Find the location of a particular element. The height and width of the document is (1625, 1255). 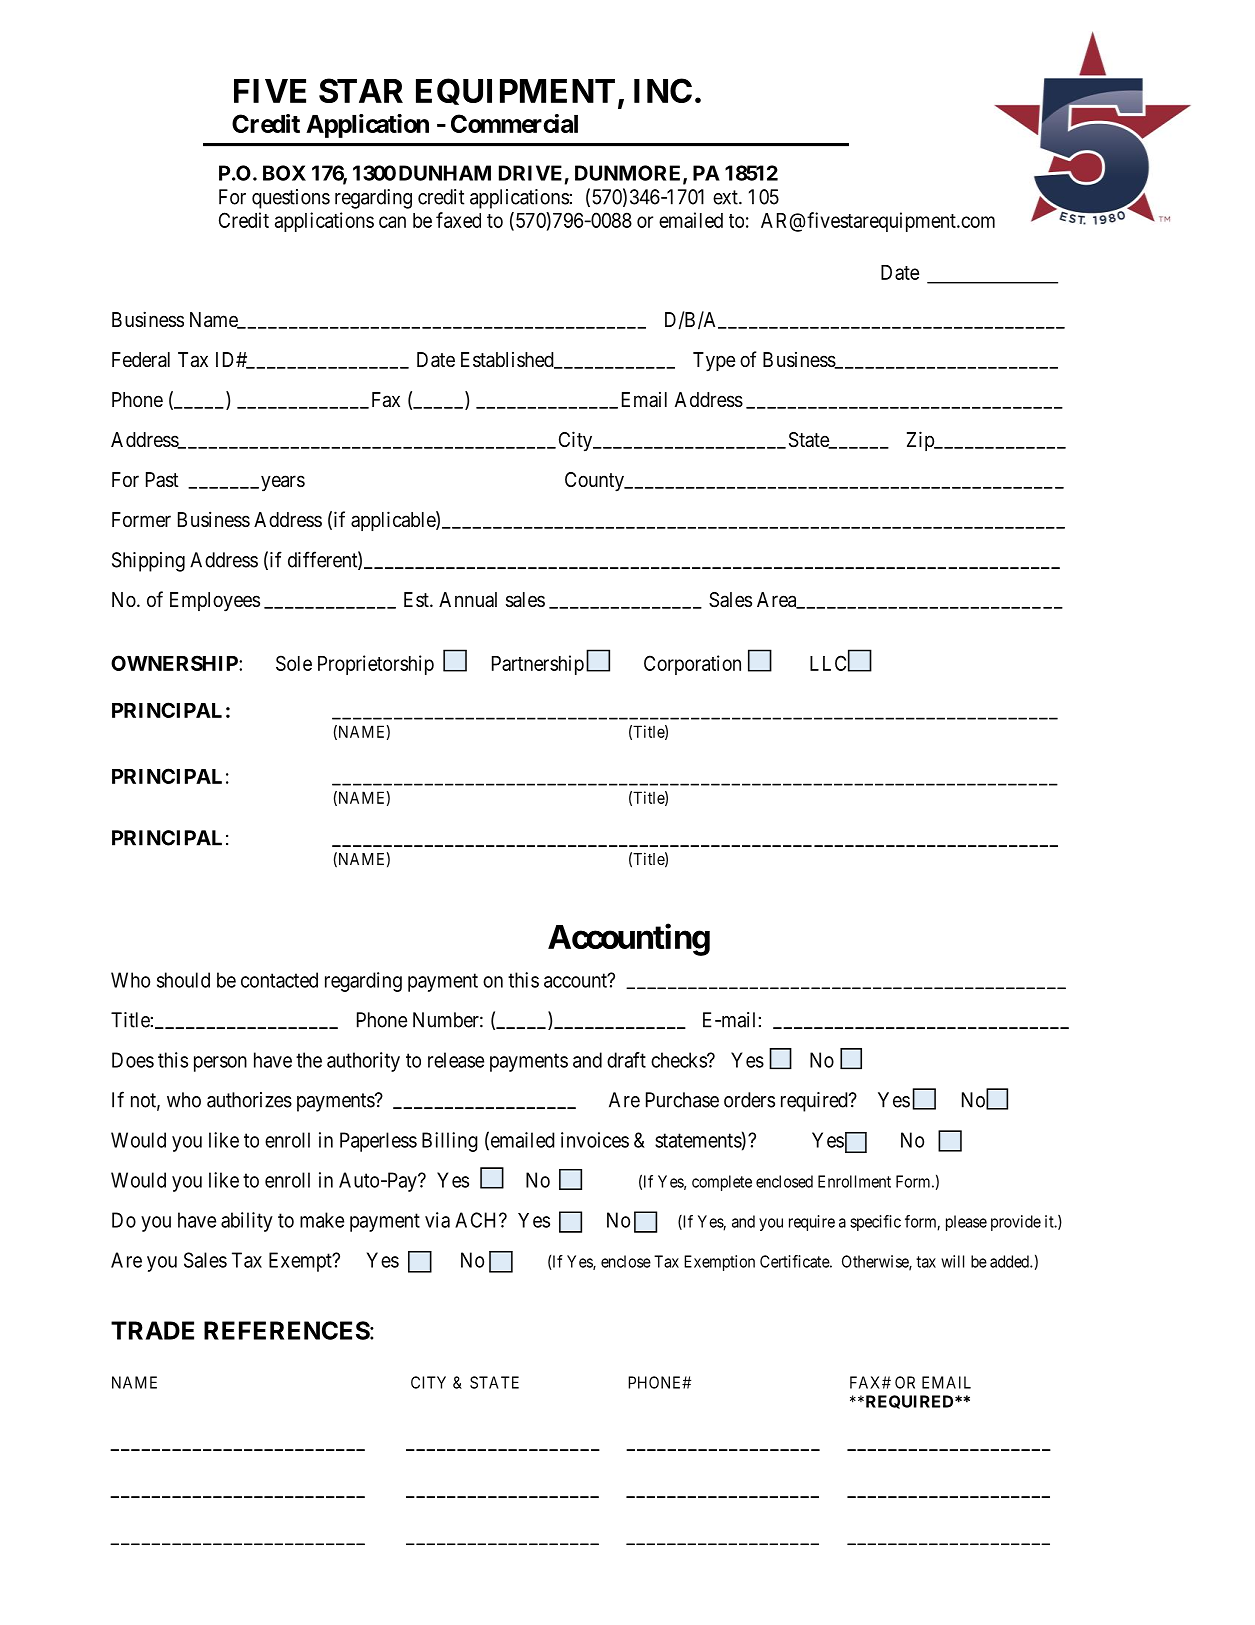

DRIVE is located at coordinates (530, 173).
